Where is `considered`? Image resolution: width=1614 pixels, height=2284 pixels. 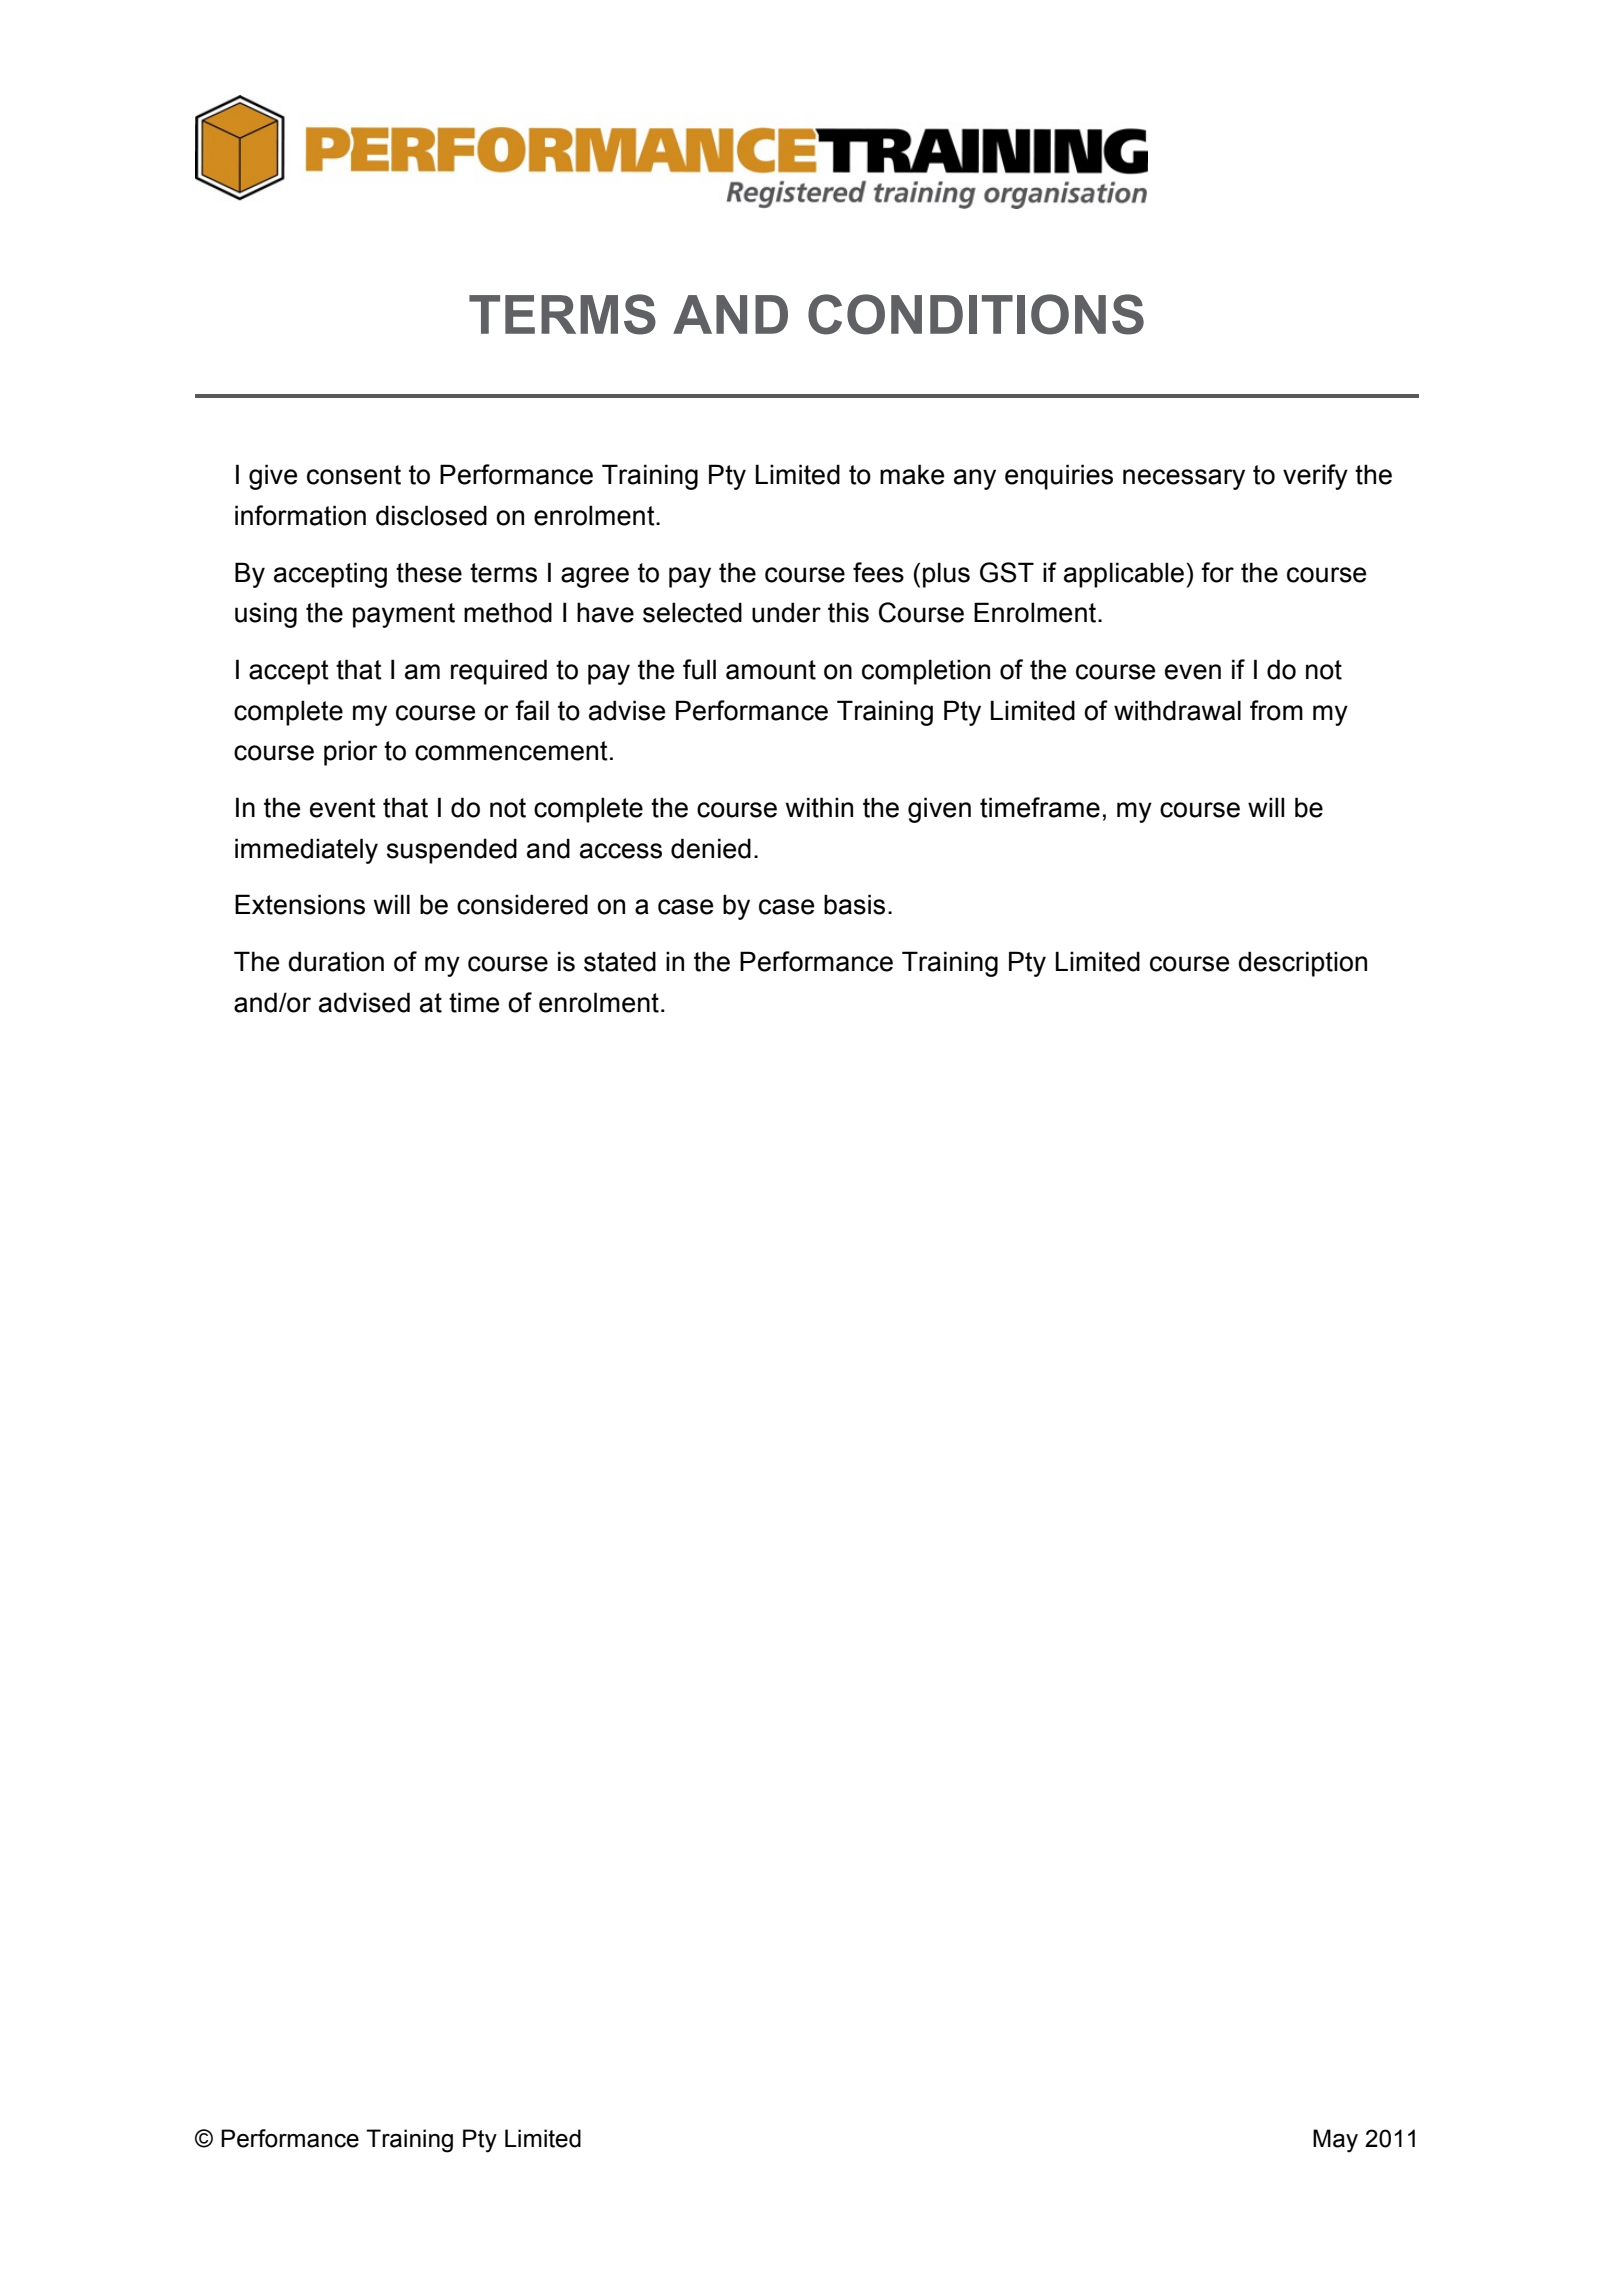 considered is located at coordinates (522, 904).
